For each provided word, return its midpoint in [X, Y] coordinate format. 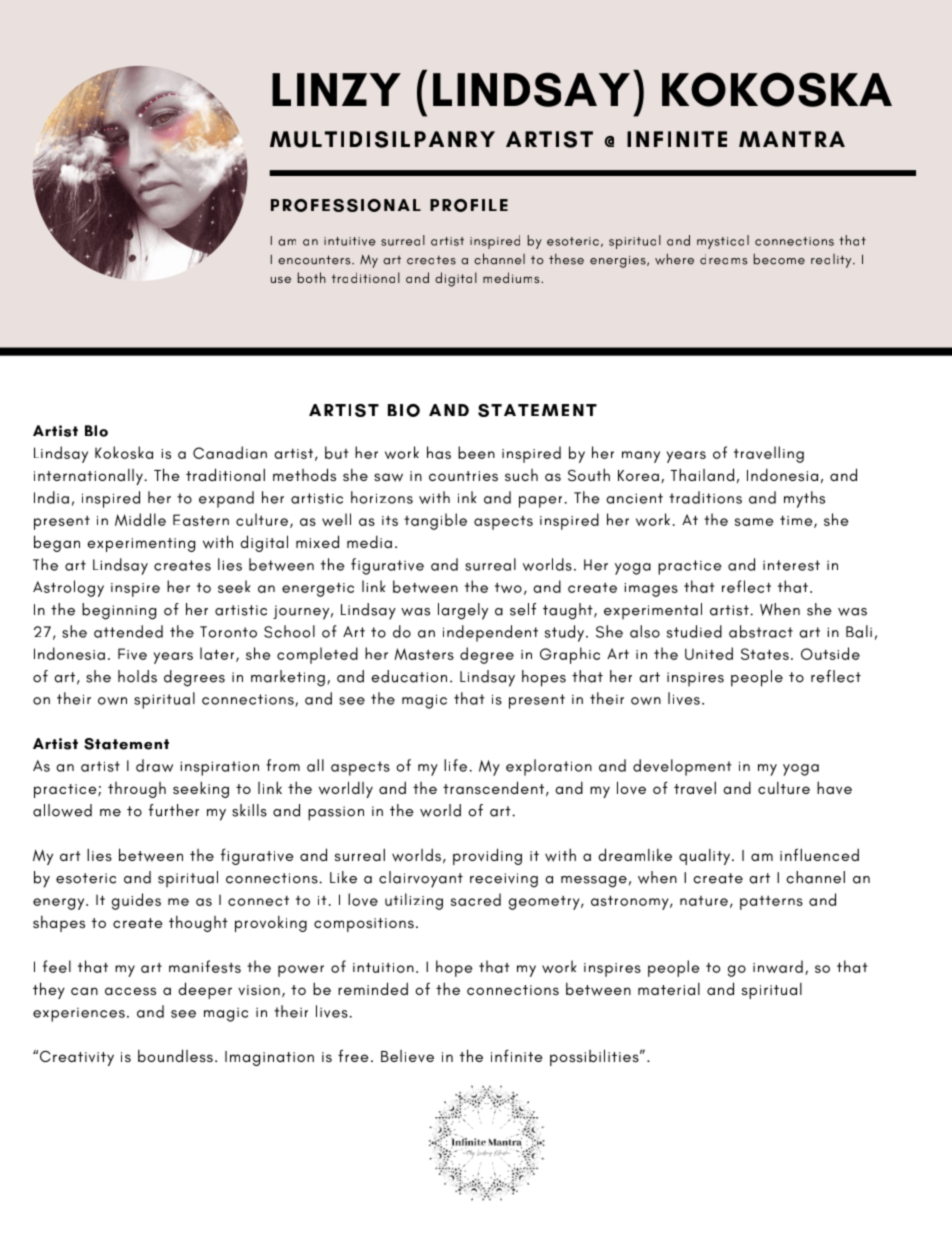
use [281, 279]
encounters [315, 260]
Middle [140, 519]
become [779, 259]
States [765, 654]
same [754, 522]
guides [136, 901]
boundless [175, 1055]
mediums [512, 277]
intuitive [350, 241]
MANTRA [792, 139]
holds [137, 676]
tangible [435, 521]
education [409, 676]
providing [487, 856]
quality [706, 857]
